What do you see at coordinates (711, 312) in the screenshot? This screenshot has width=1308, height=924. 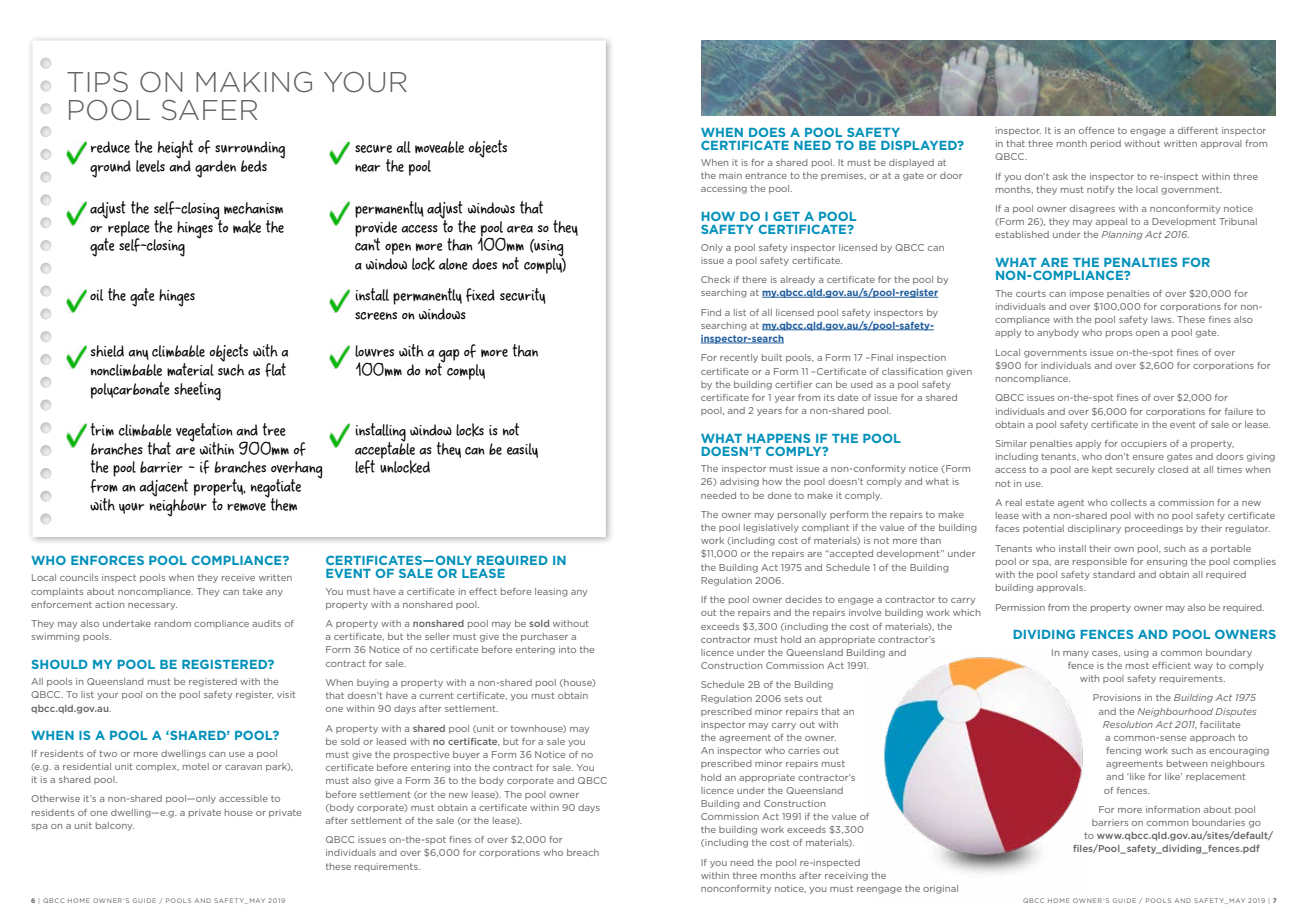 I see `Find` at bounding box center [711, 312].
